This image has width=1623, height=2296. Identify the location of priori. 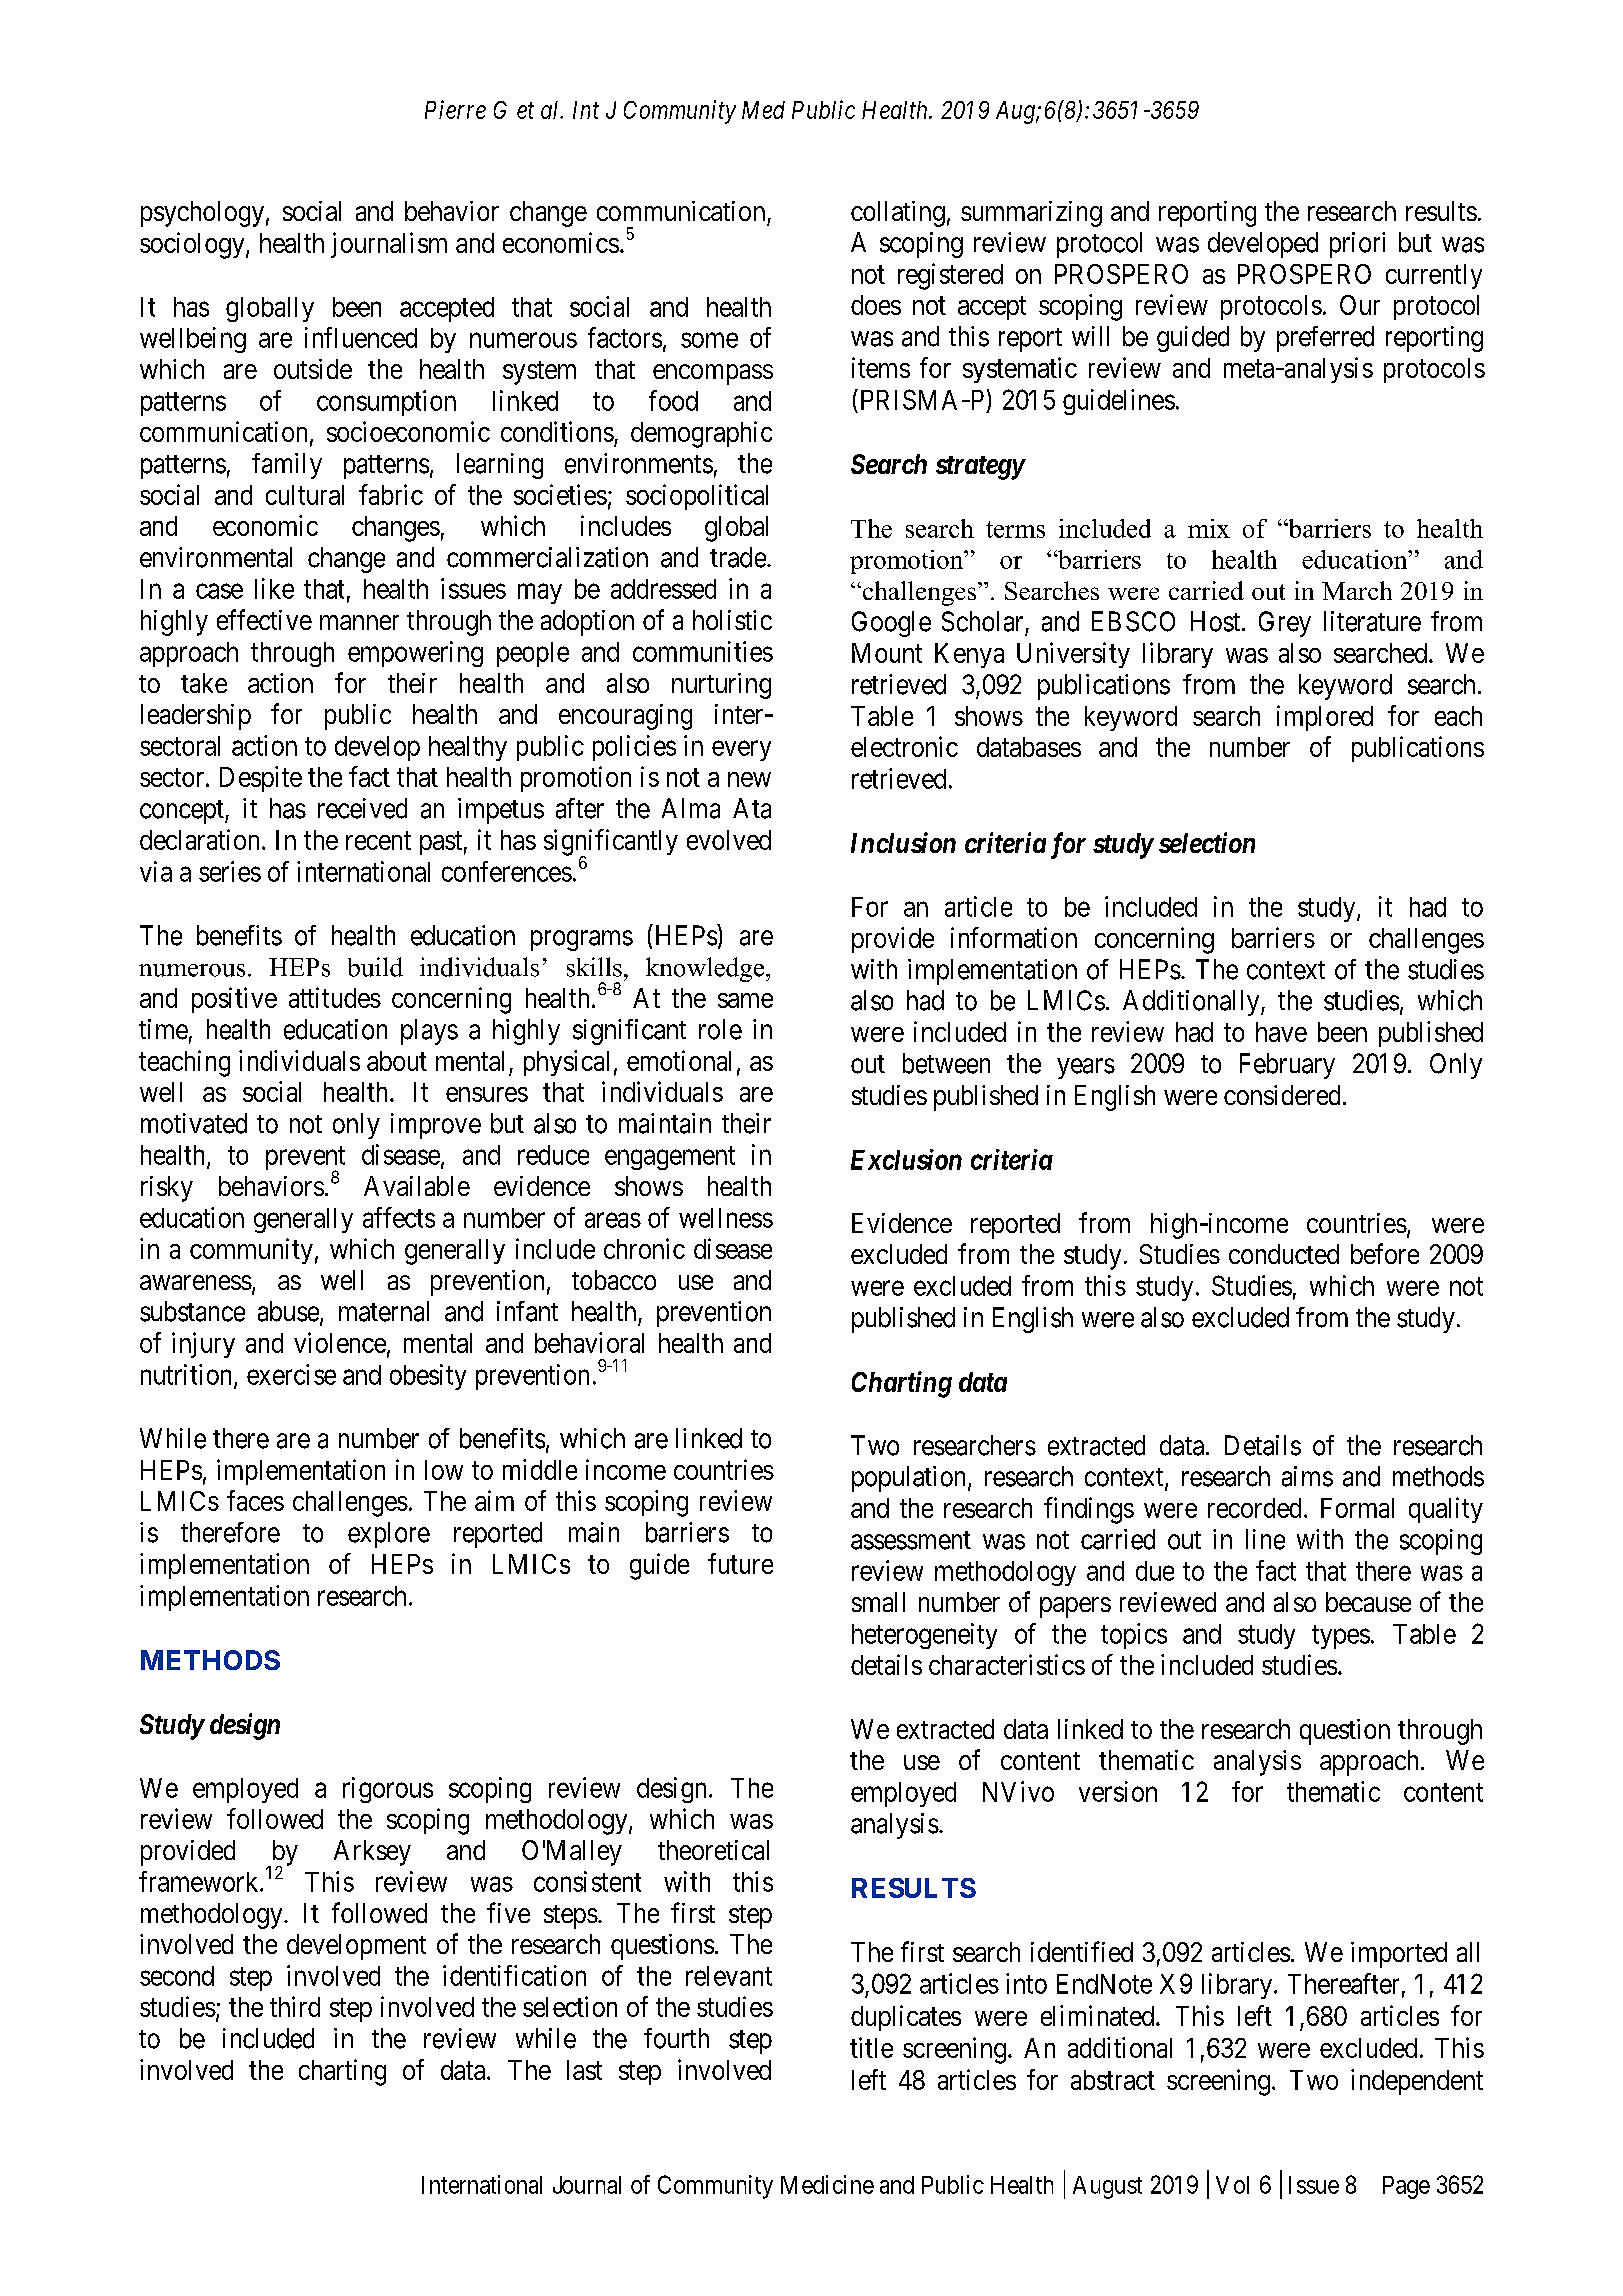
(1357, 245).
